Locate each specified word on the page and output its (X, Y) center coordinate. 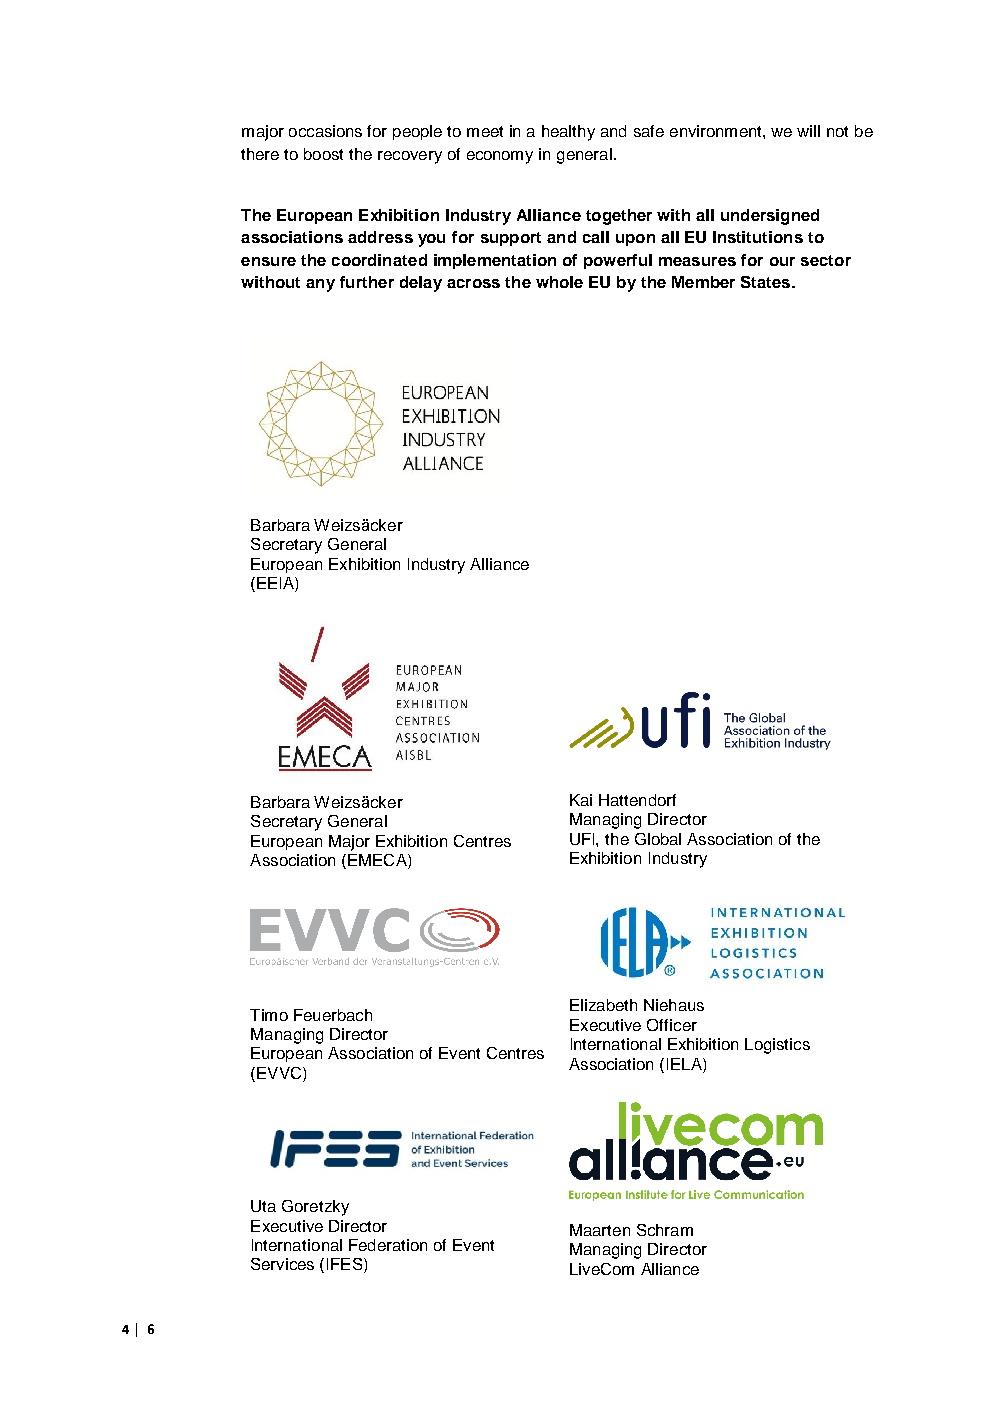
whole (559, 282)
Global (658, 839)
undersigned (770, 217)
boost (323, 154)
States (767, 282)
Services (282, 1264)
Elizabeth (603, 1005)
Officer (672, 1025)
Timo (269, 1015)
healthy (568, 133)
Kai (581, 800)
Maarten (600, 1230)
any (320, 285)
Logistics (777, 1046)
